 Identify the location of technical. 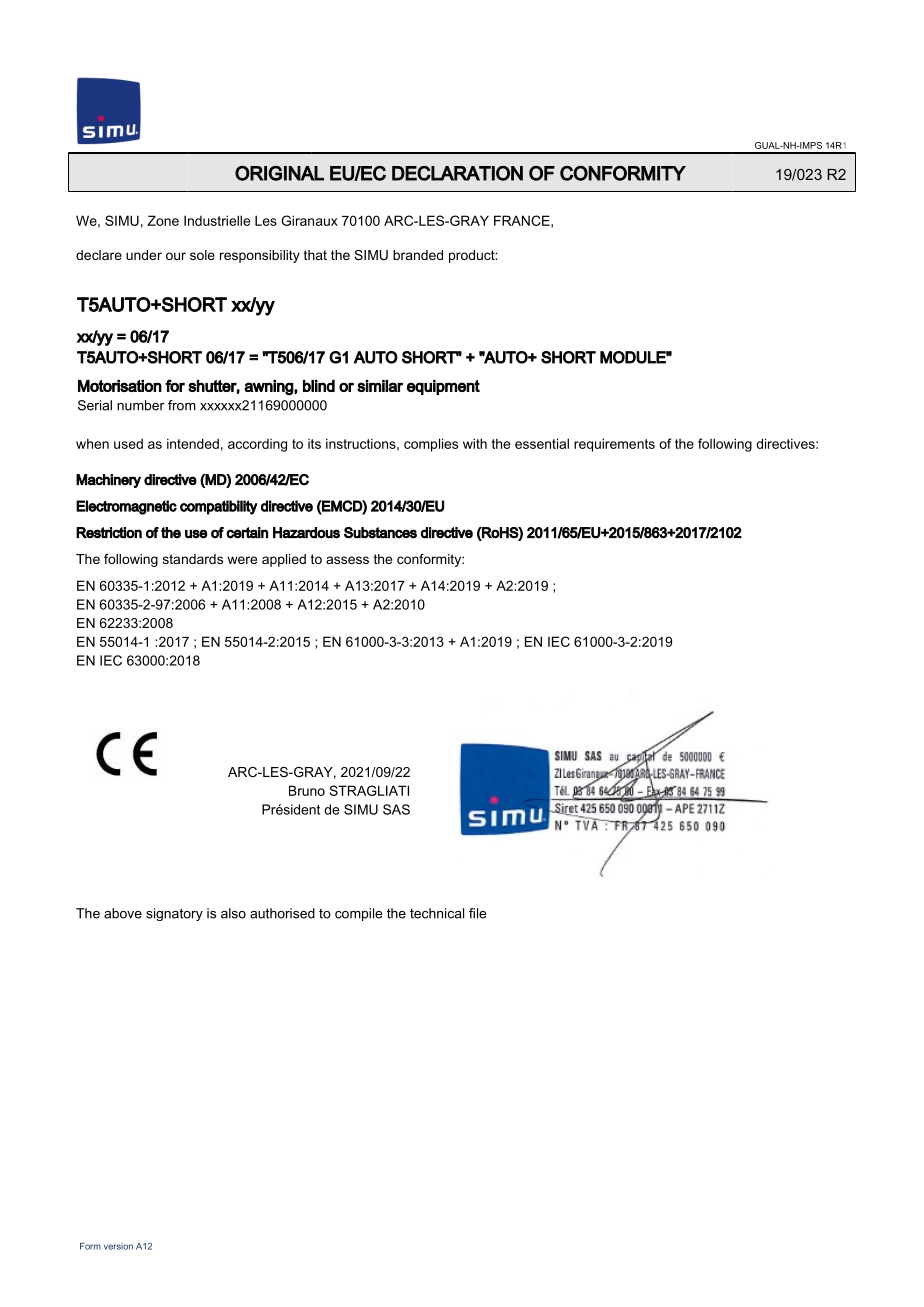
(437, 913).
